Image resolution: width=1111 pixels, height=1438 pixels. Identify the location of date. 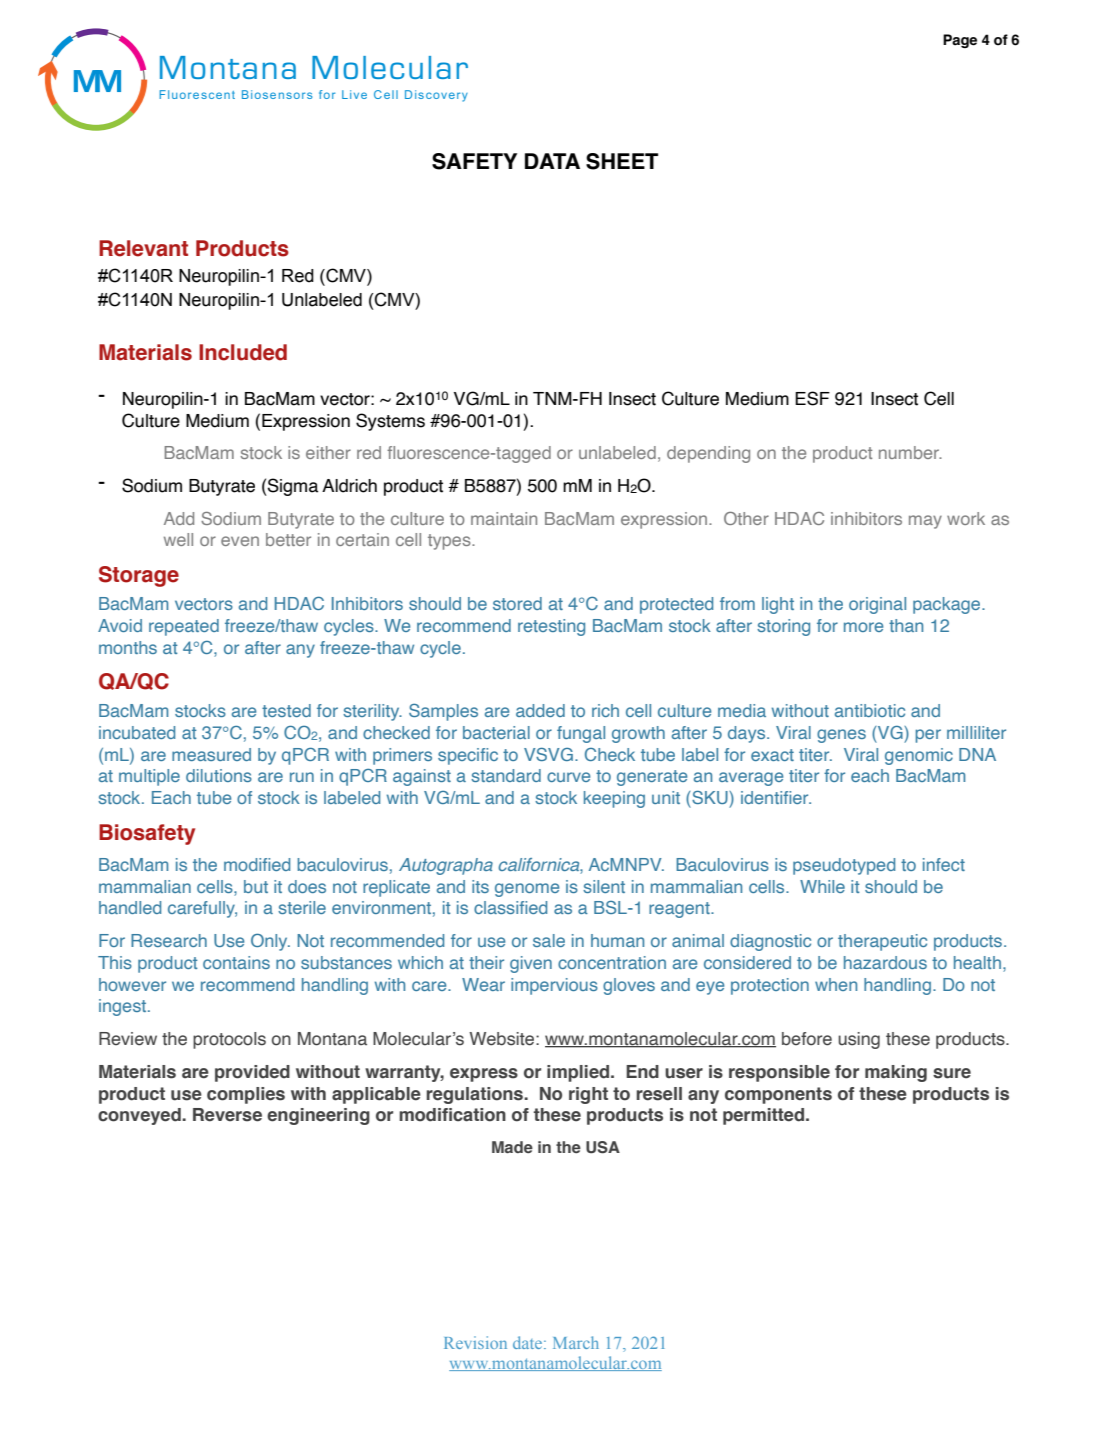
(529, 1342).
